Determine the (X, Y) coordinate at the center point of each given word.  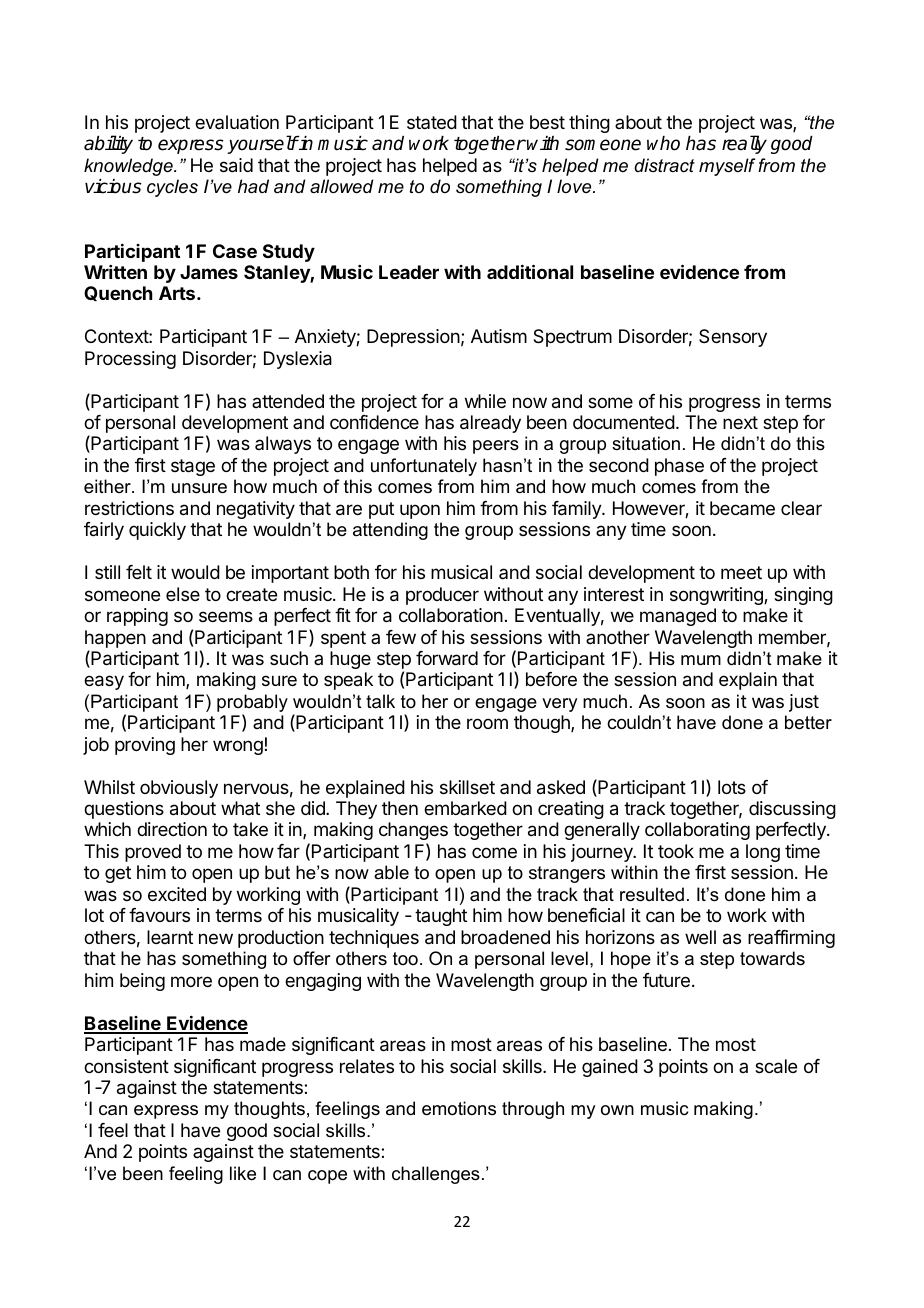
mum (701, 660)
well (700, 937)
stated (432, 122)
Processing (130, 360)
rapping (137, 617)
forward (447, 658)
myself (727, 167)
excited (177, 894)
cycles (172, 188)
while (485, 401)
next (740, 422)
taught (441, 917)
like (243, 1173)
